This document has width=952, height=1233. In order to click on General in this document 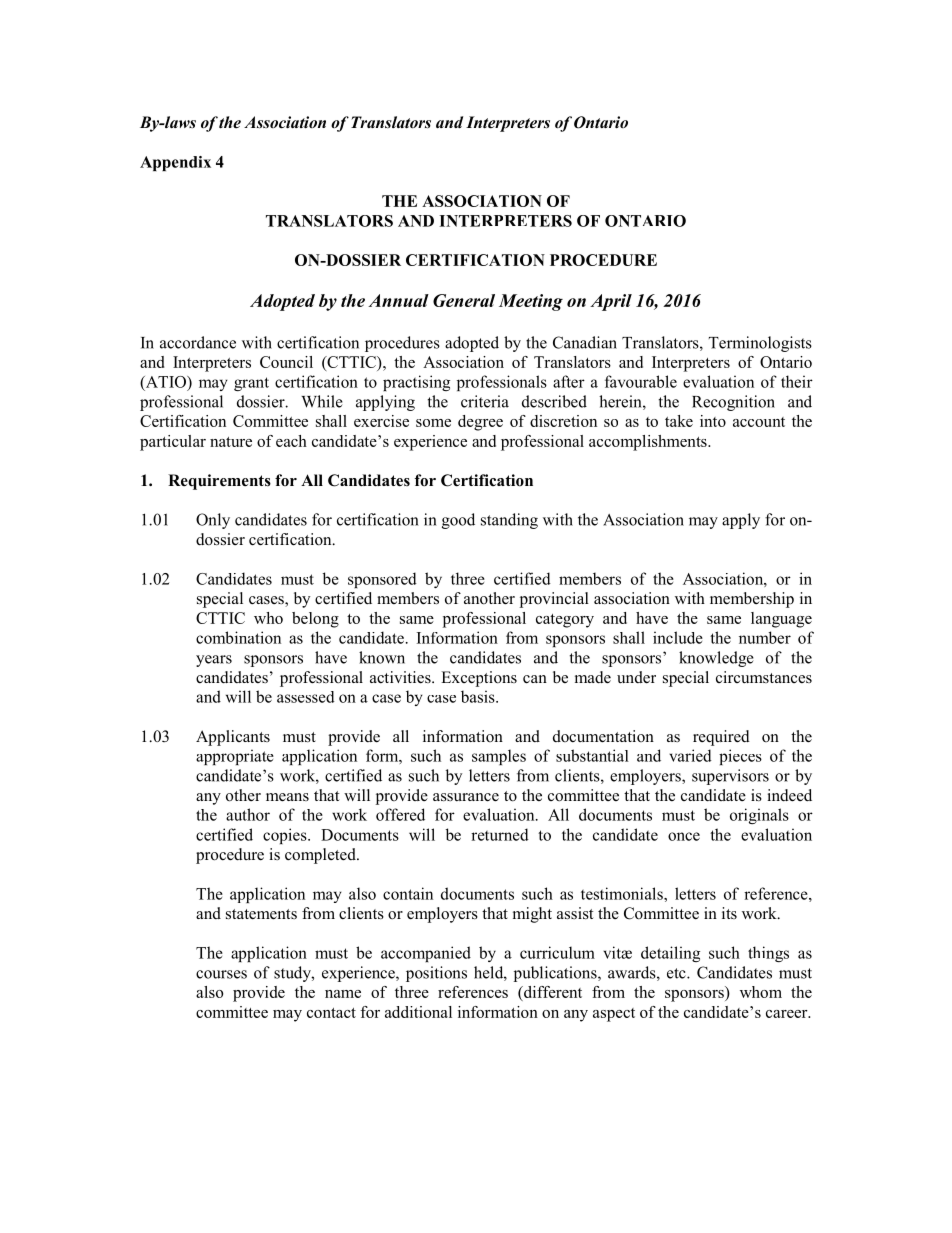, I will do `click(464, 300)`.
